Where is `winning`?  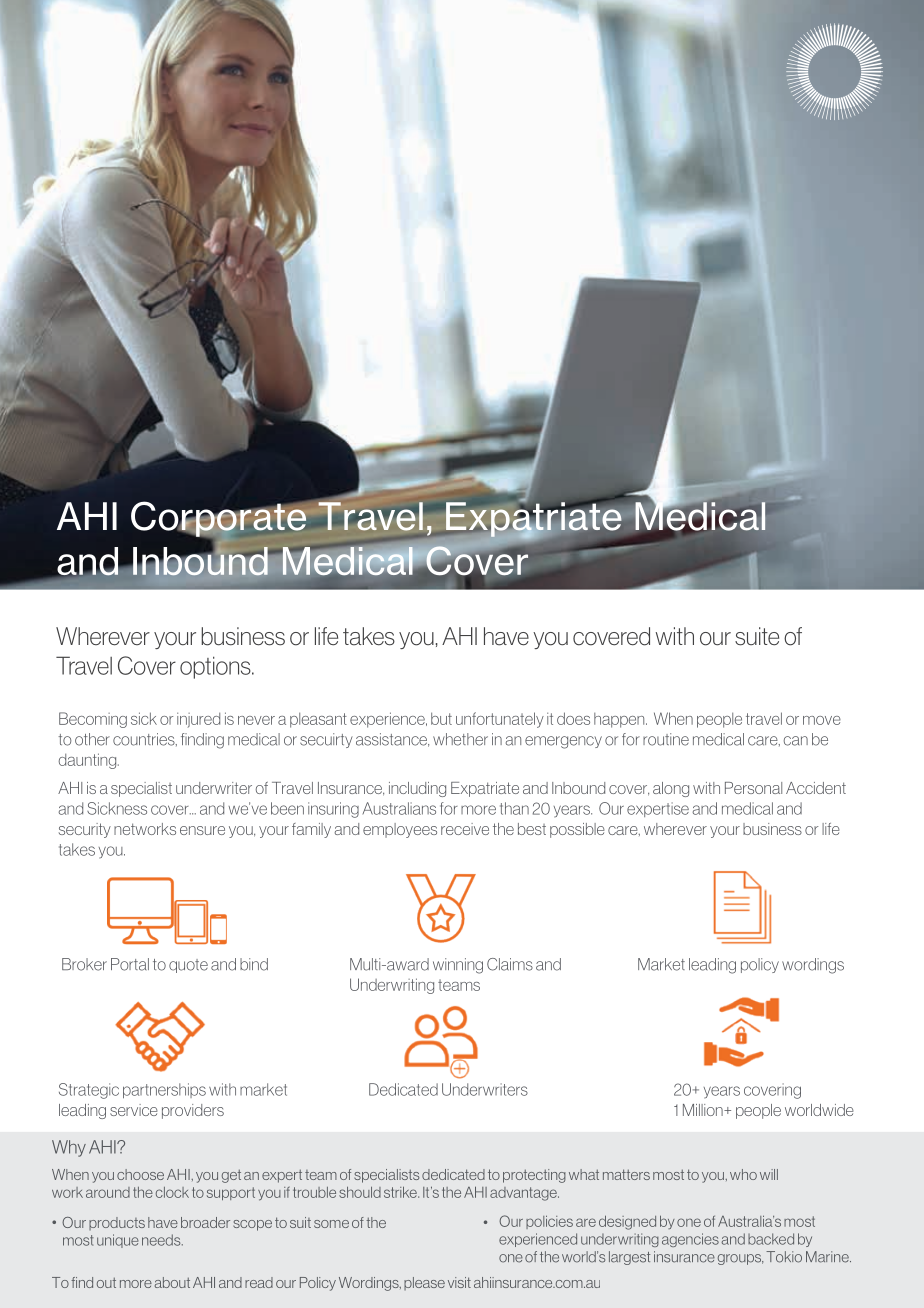 winning is located at coordinates (458, 966).
